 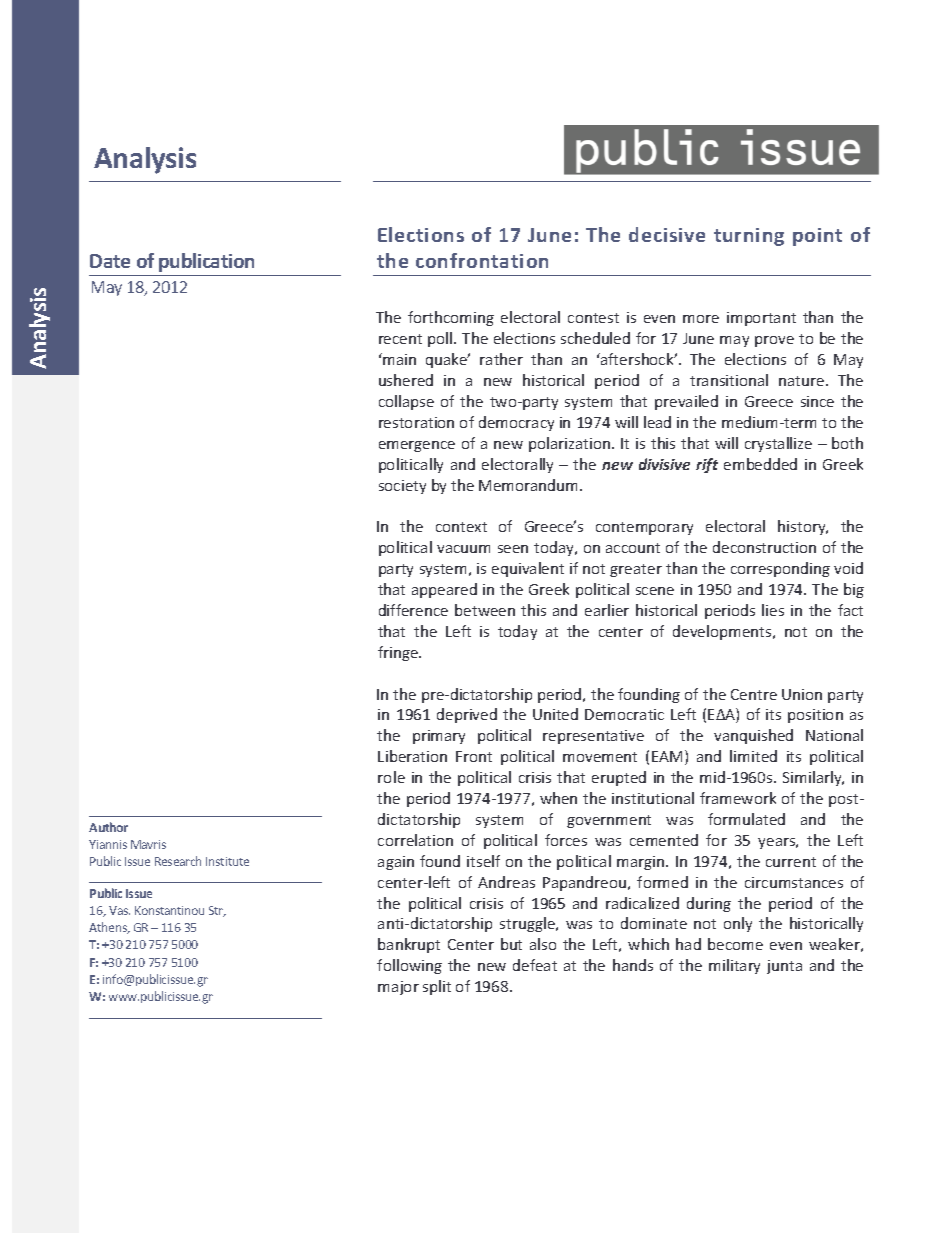 What do you see at coordinates (109, 928) in the page?
I see `Athens` at bounding box center [109, 928].
